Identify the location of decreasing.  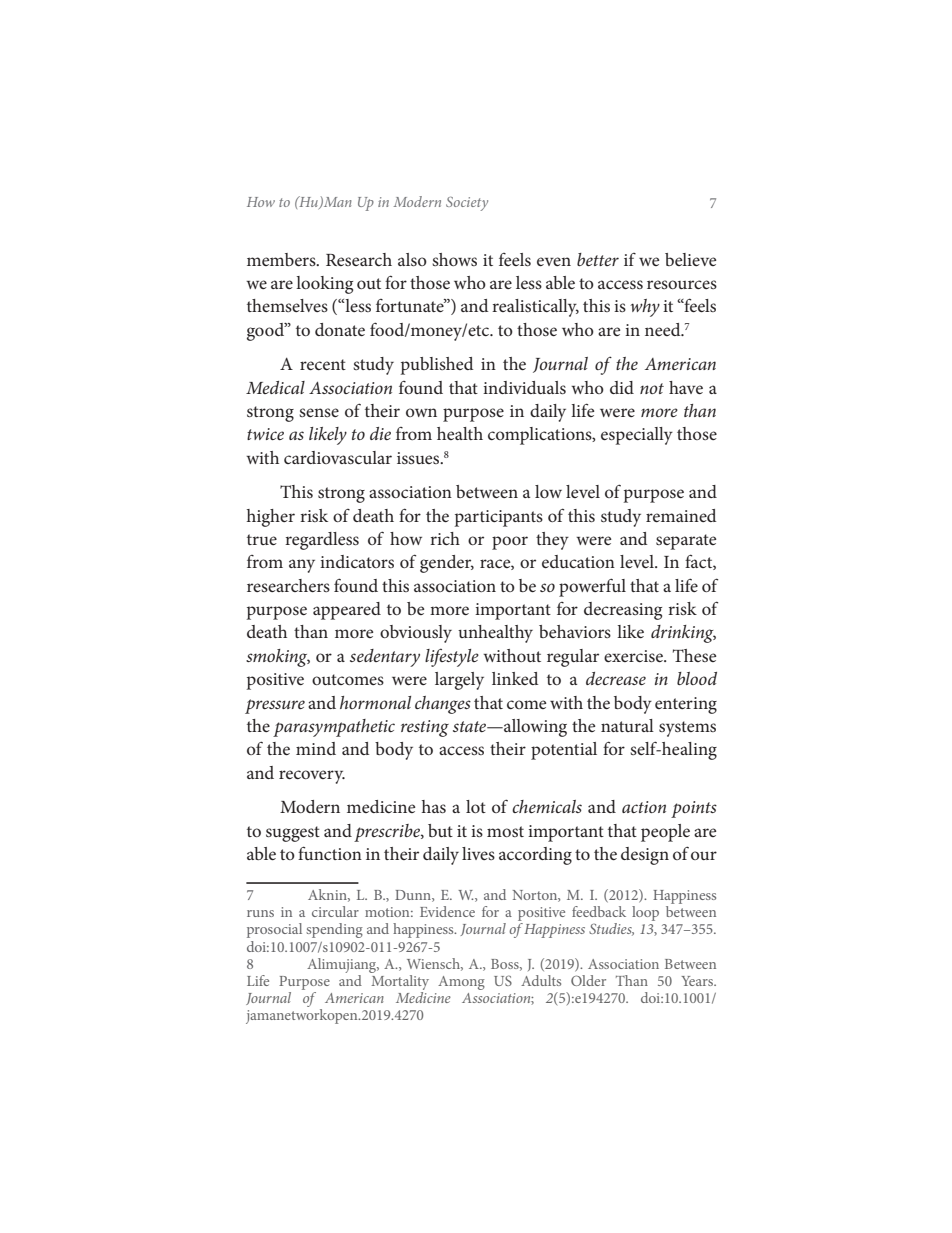
(623, 611).
